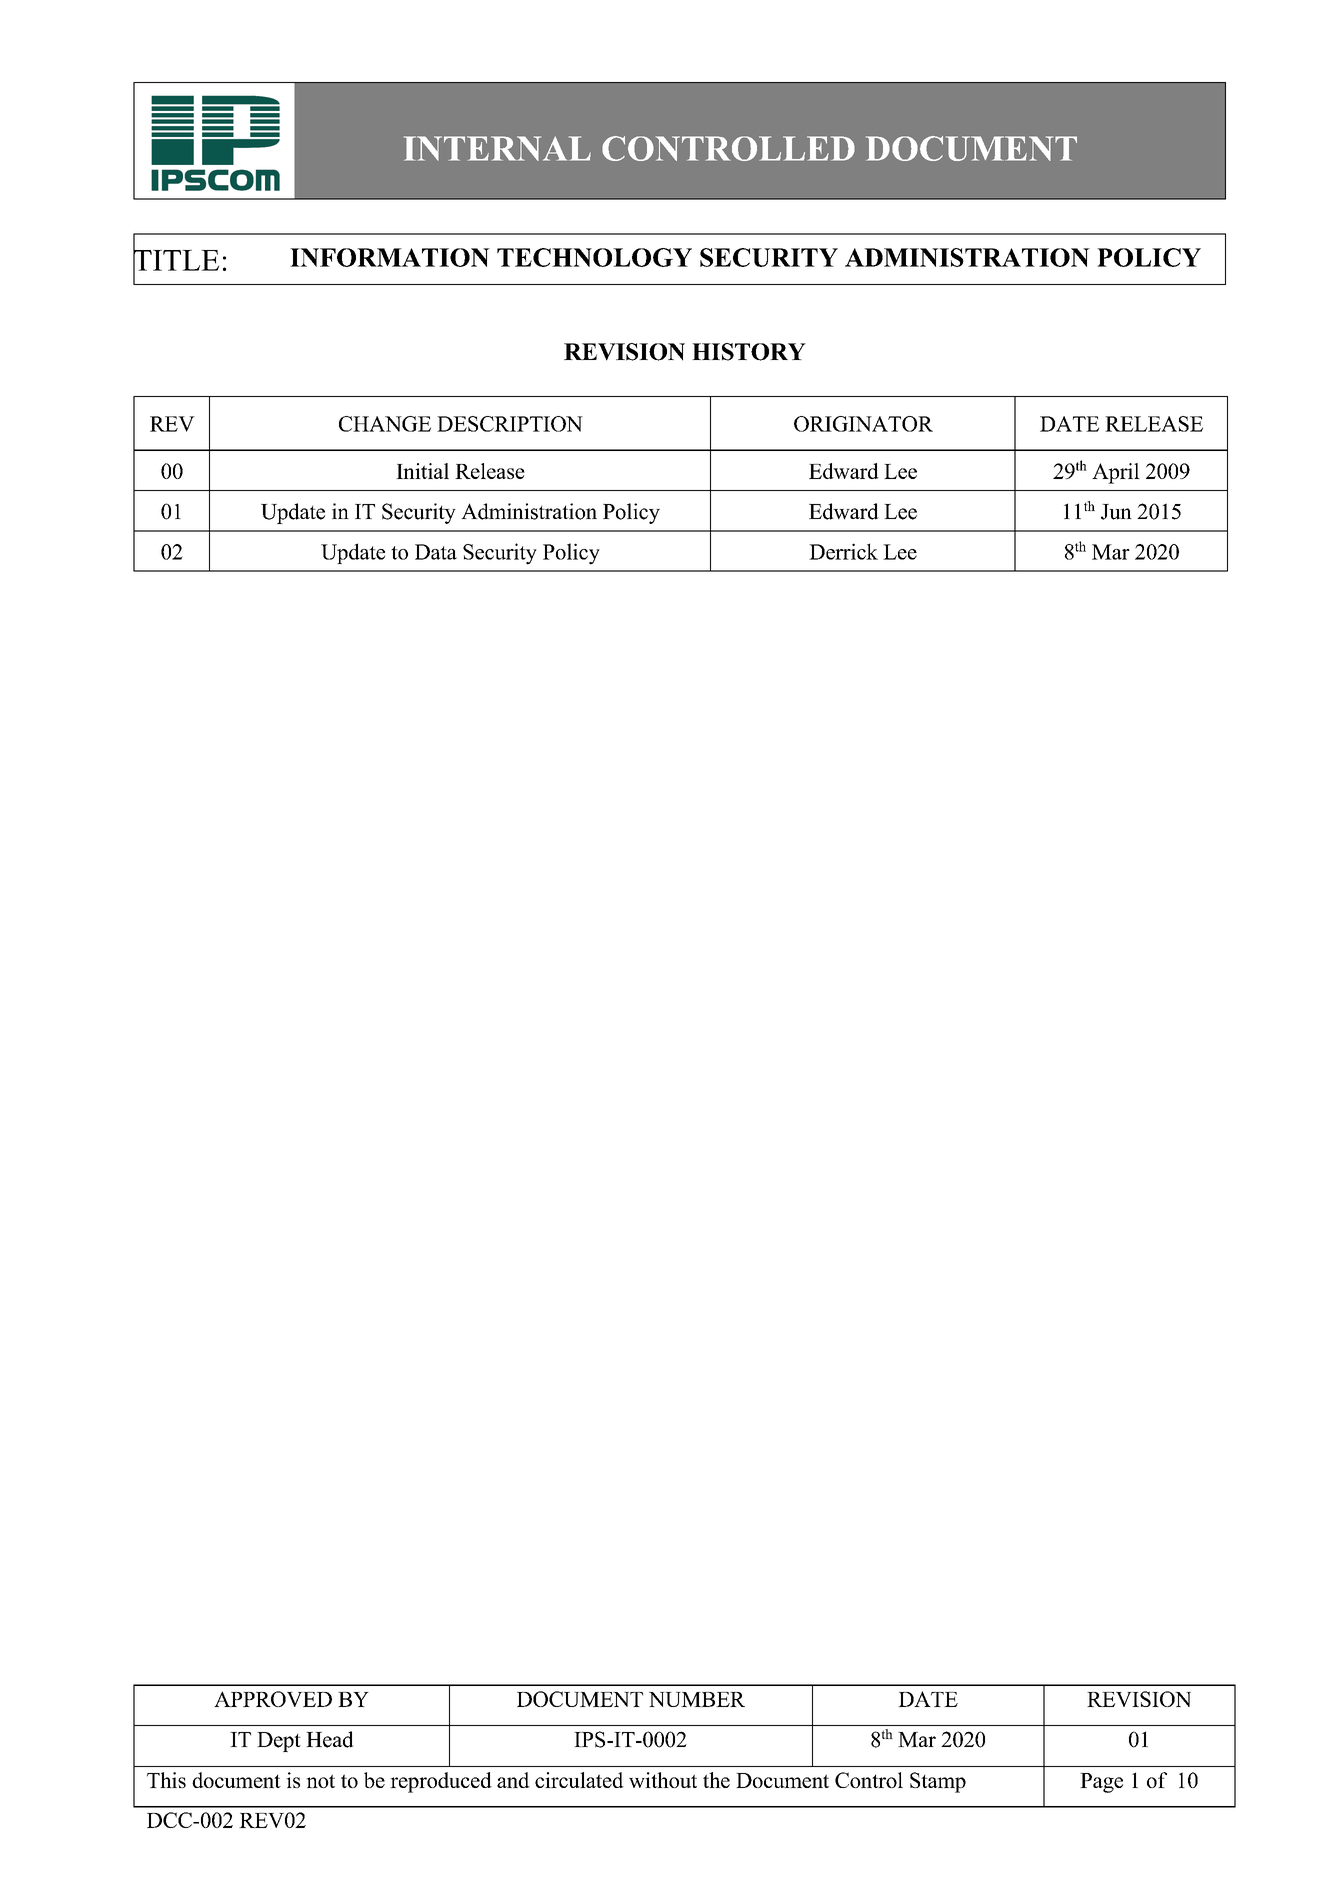 The height and width of the image is (1886, 1334). I want to click on TECHNOLOGY, so click(594, 257).
